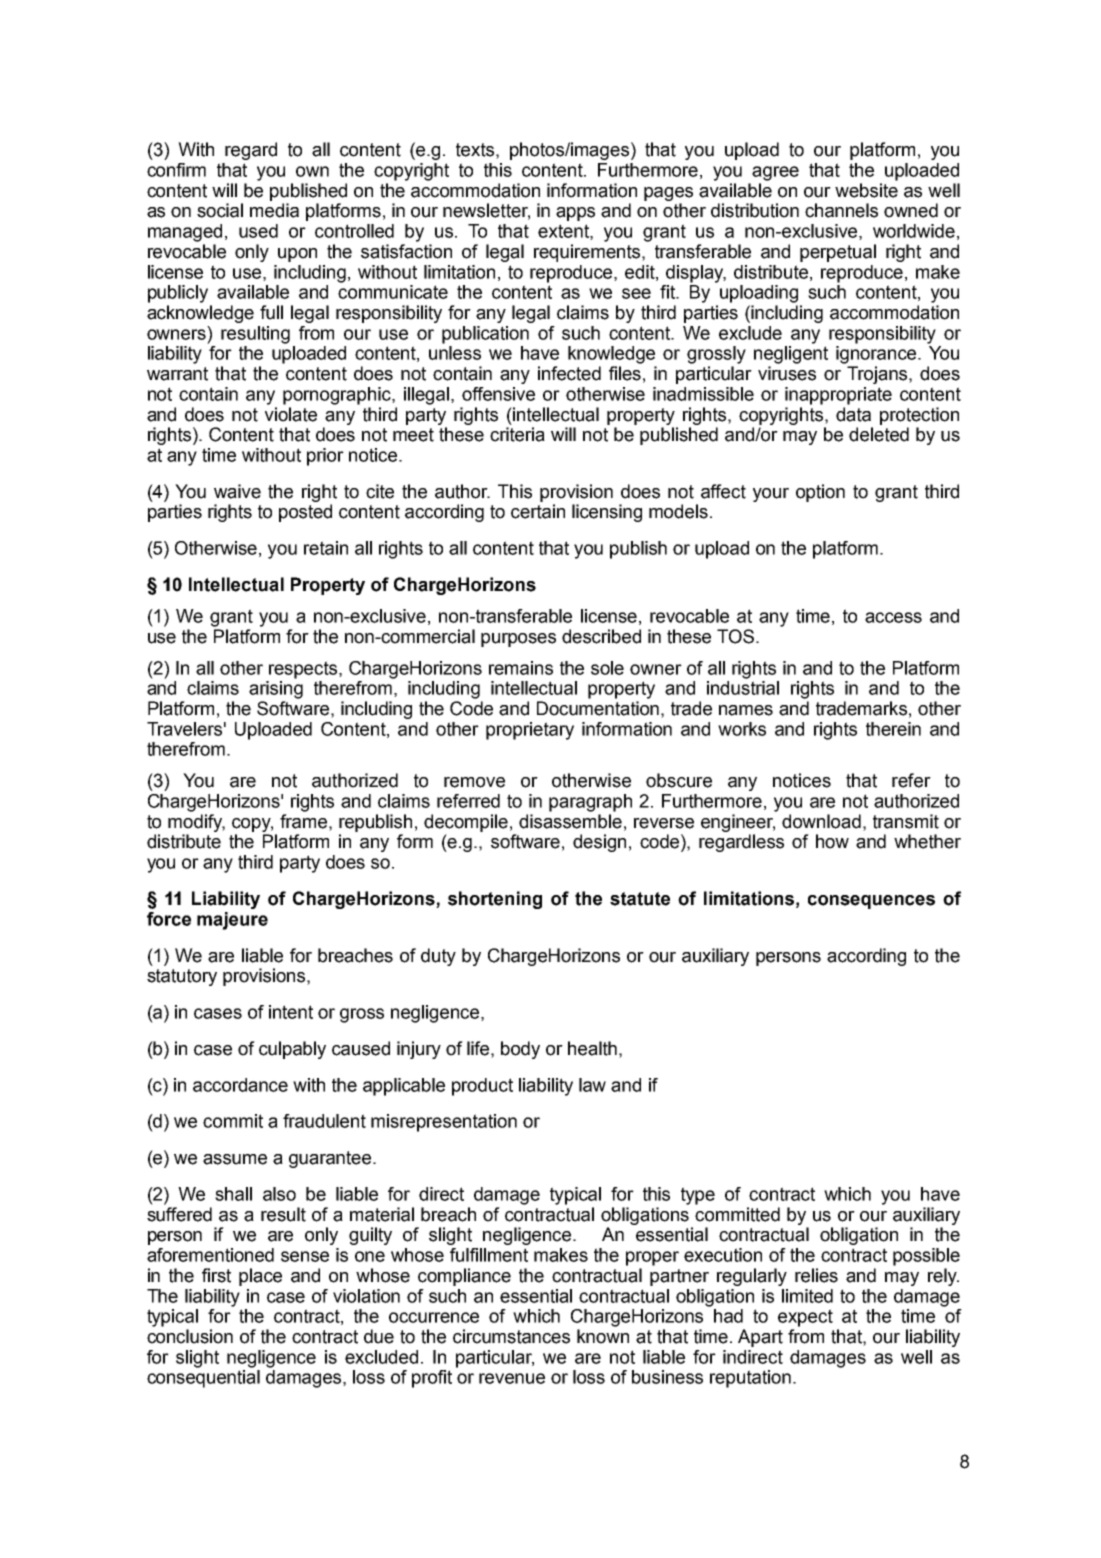  What do you see at coordinates (871, 902) in the image?
I see `consequences` at bounding box center [871, 902].
